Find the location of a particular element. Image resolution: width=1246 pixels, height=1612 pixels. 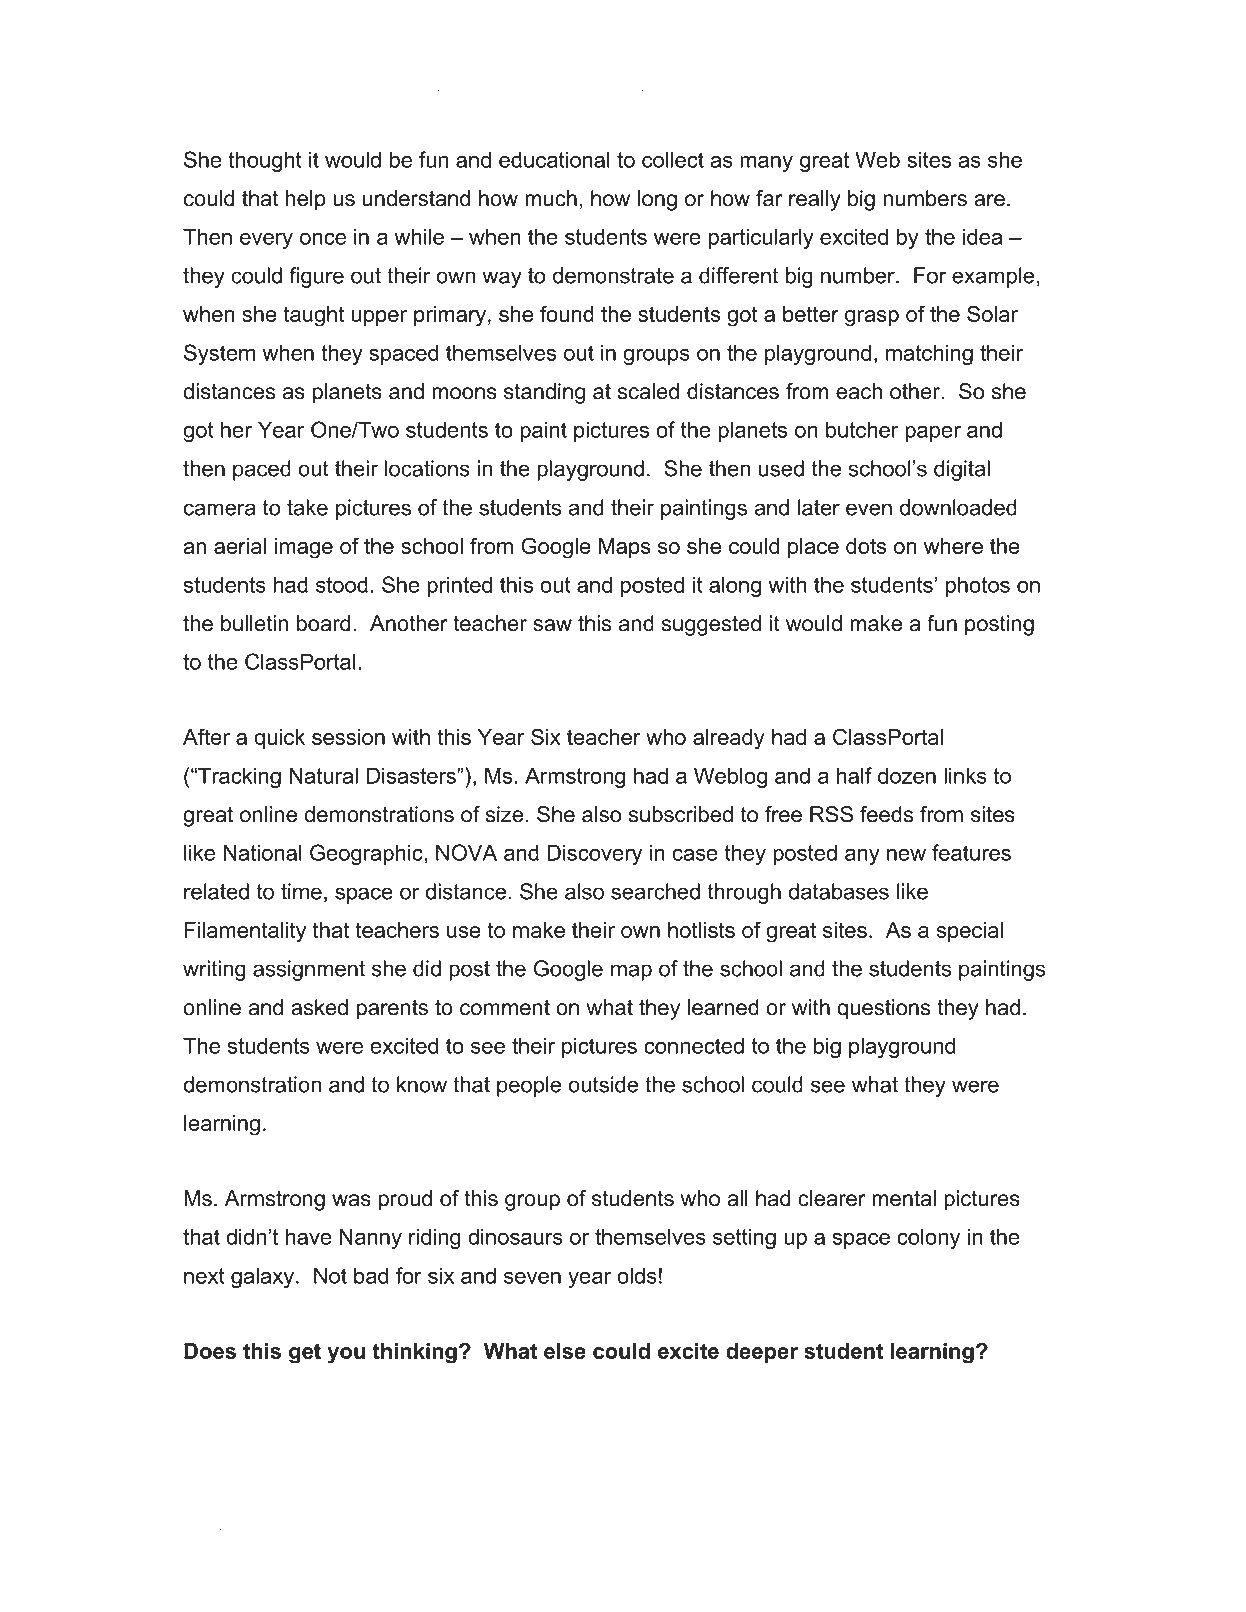

thought is located at coordinates (265, 161).
